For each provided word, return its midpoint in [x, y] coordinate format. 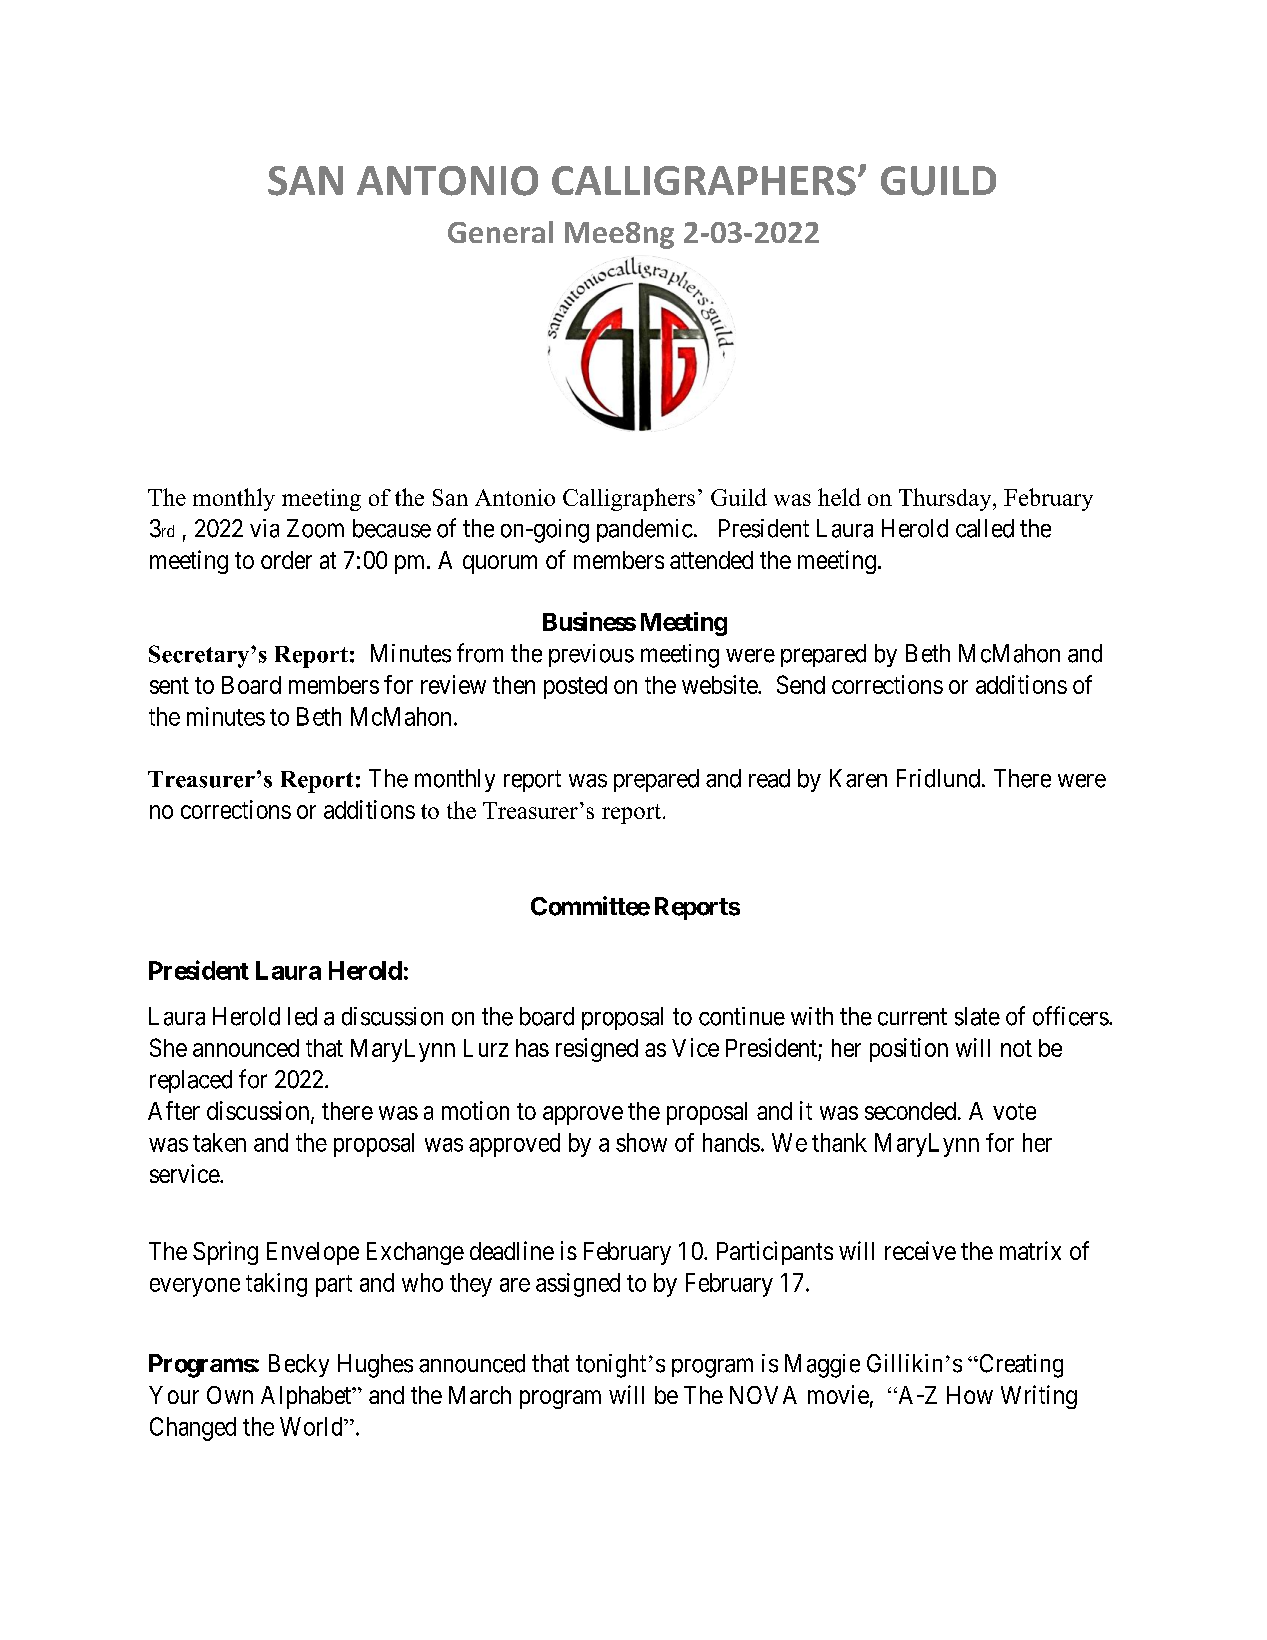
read [769, 778]
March [480, 1395]
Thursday [946, 499]
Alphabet [307, 1397]
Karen [858, 778]
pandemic [645, 530]
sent [169, 685]
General [500, 232]
